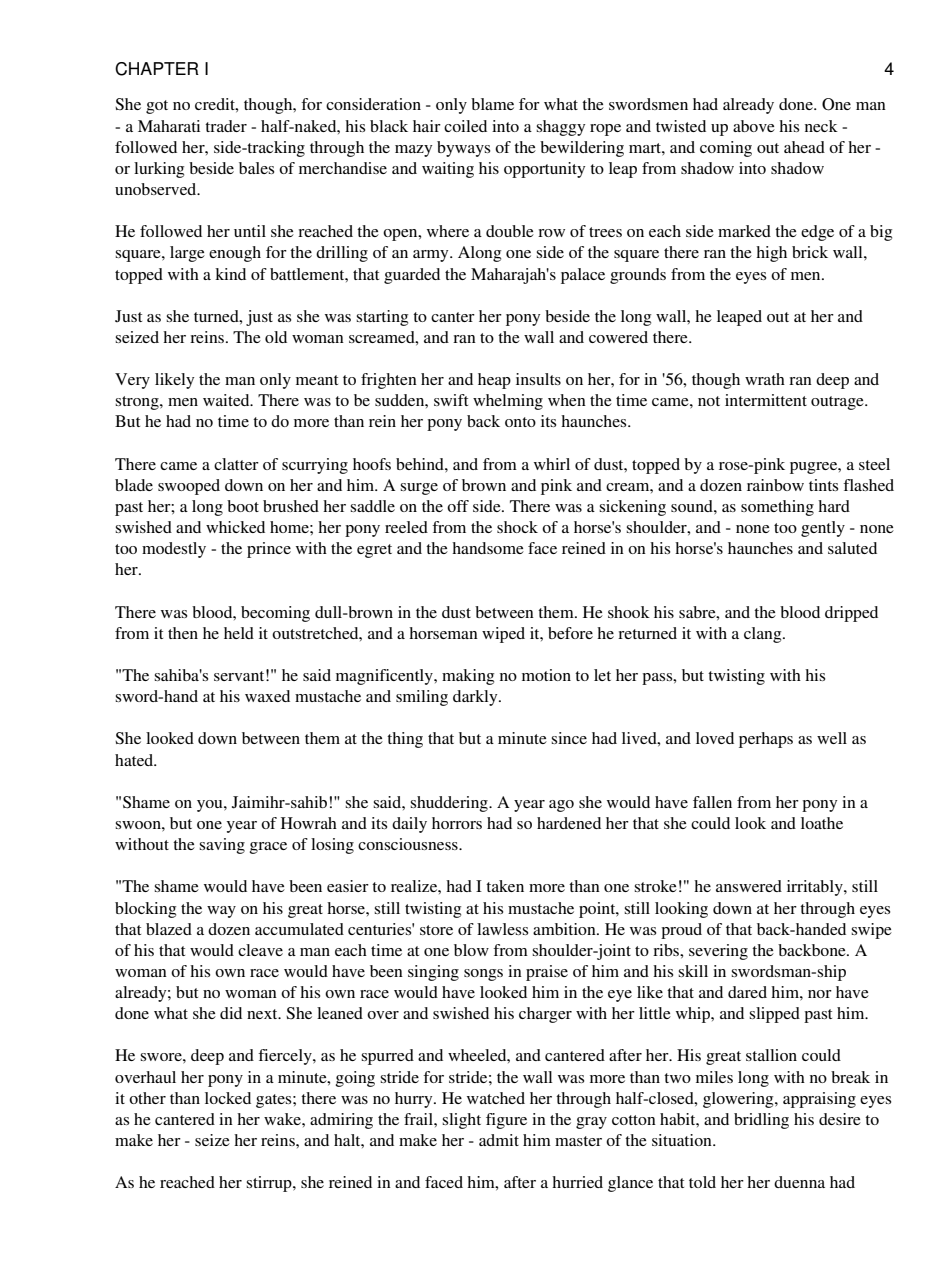 The image size is (952, 1268). I want to click on wiped, so click(503, 635).
